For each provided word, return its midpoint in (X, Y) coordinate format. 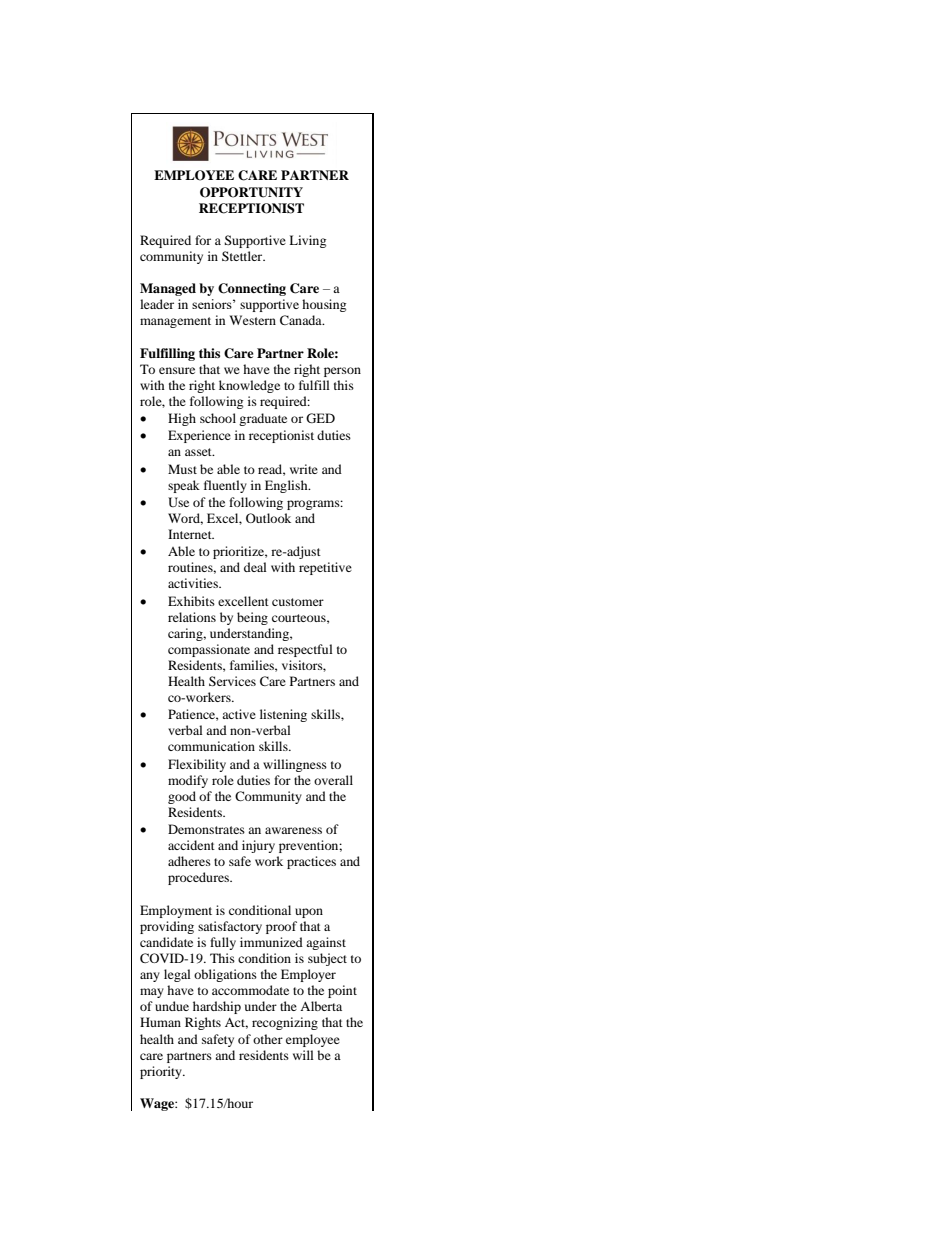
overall (333, 780)
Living (307, 241)
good (182, 797)
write (304, 469)
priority (162, 1072)
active (239, 714)
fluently (225, 486)
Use (178, 502)
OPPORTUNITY (251, 192)
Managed (168, 289)
